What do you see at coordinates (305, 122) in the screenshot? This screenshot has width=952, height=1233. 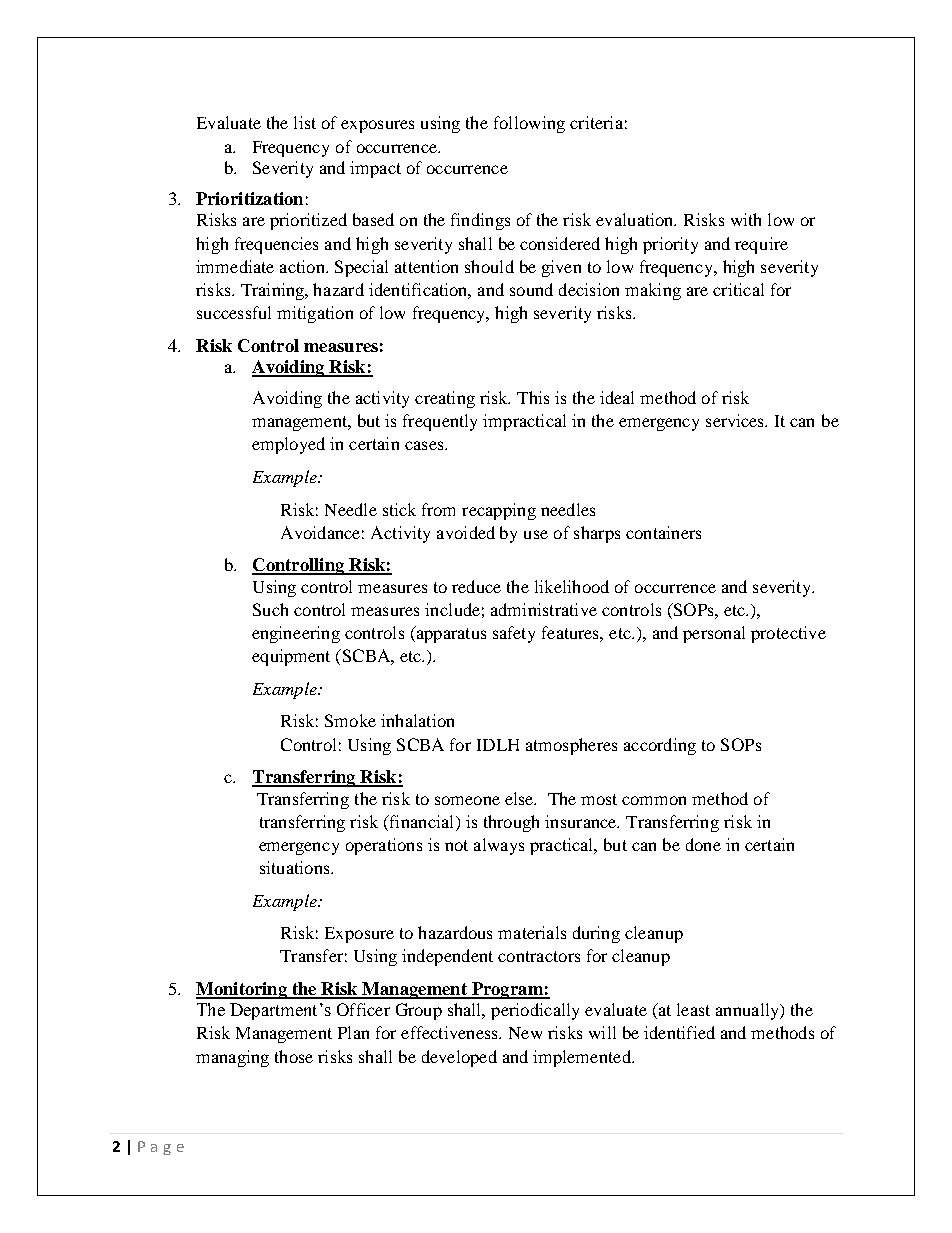 I see `list` at bounding box center [305, 122].
